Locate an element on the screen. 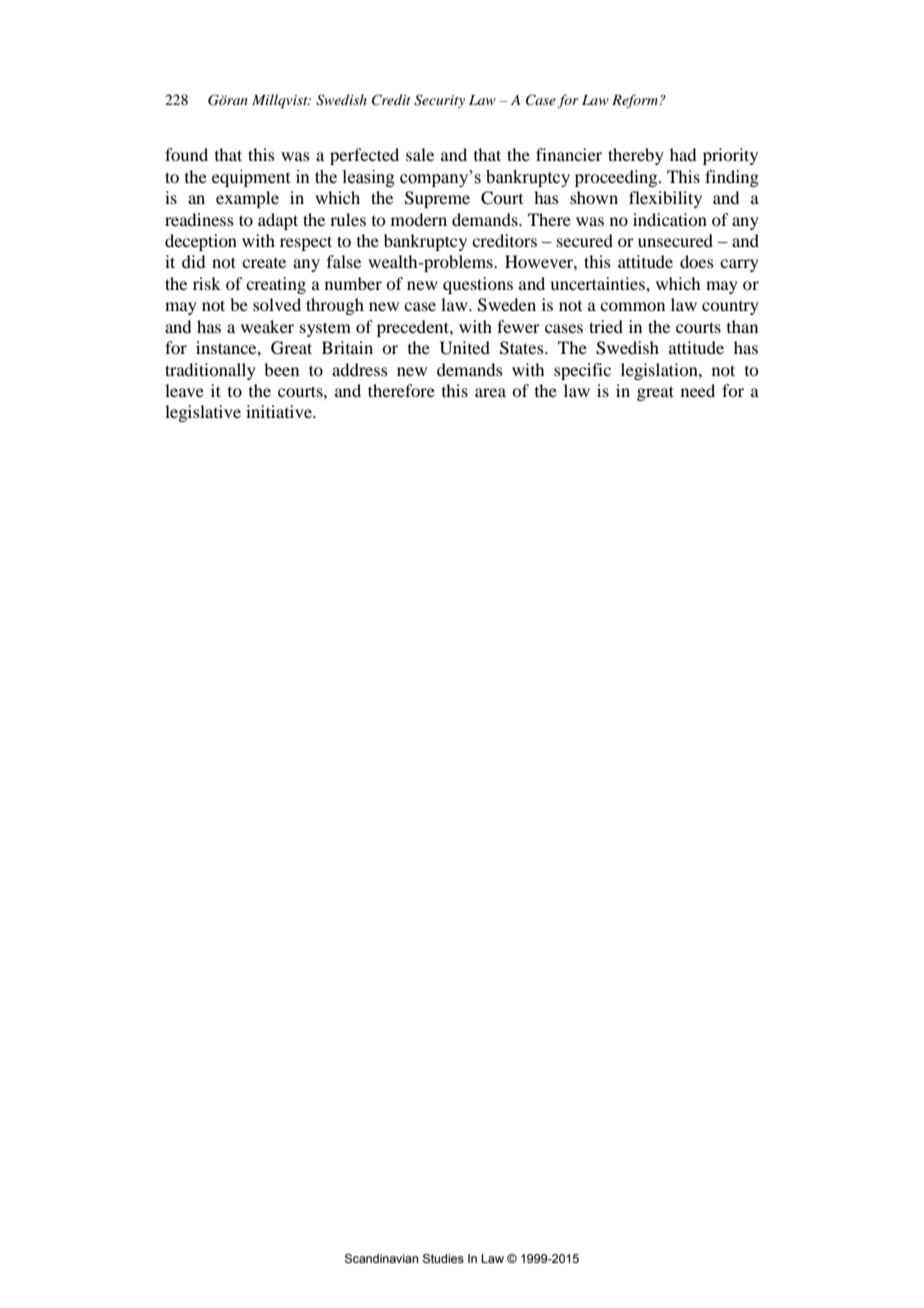 This screenshot has height=1308, width=924. equipment is located at coordinates (251, 178).
